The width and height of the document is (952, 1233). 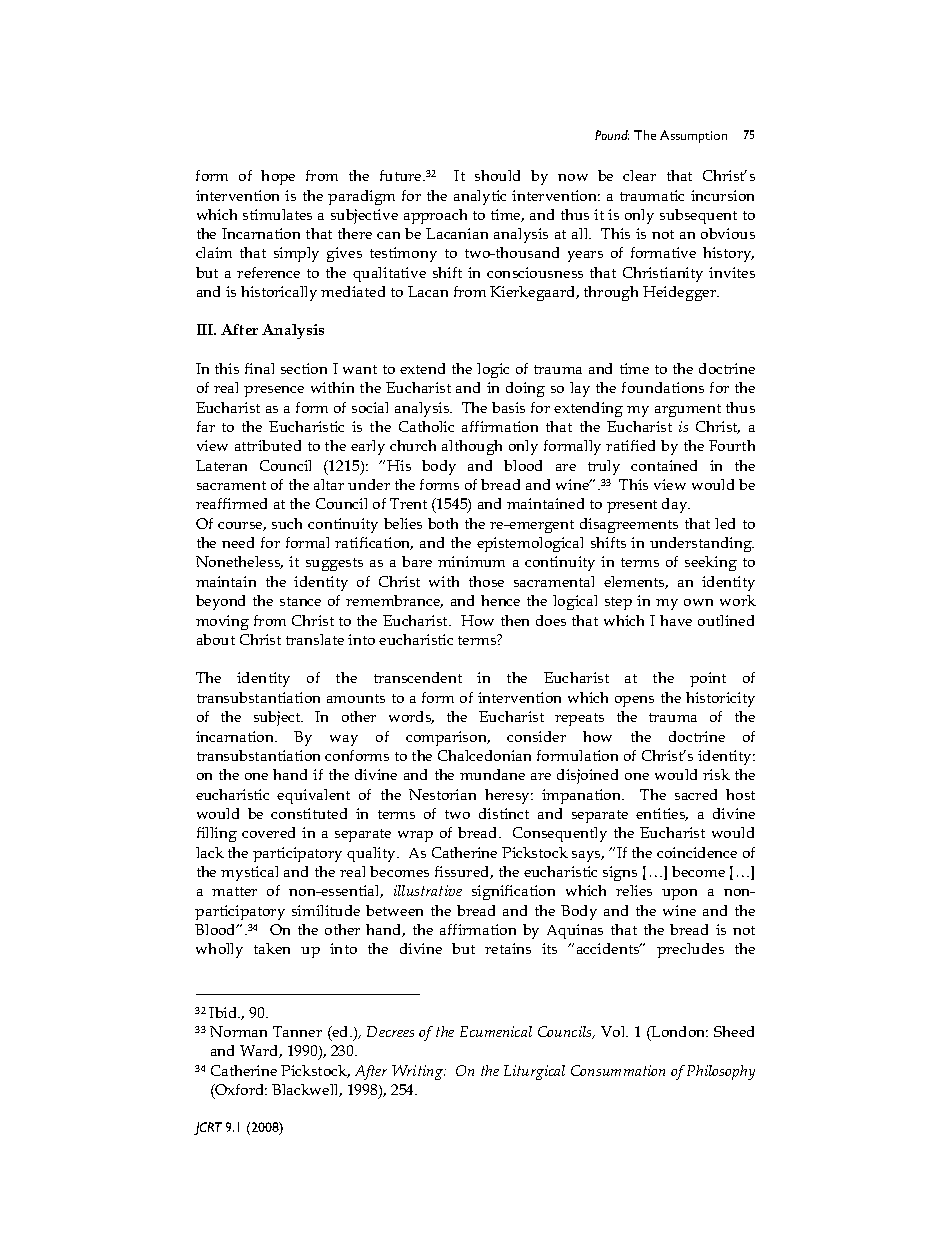 I want to click on Assumption, so click(x=693, y=136).
